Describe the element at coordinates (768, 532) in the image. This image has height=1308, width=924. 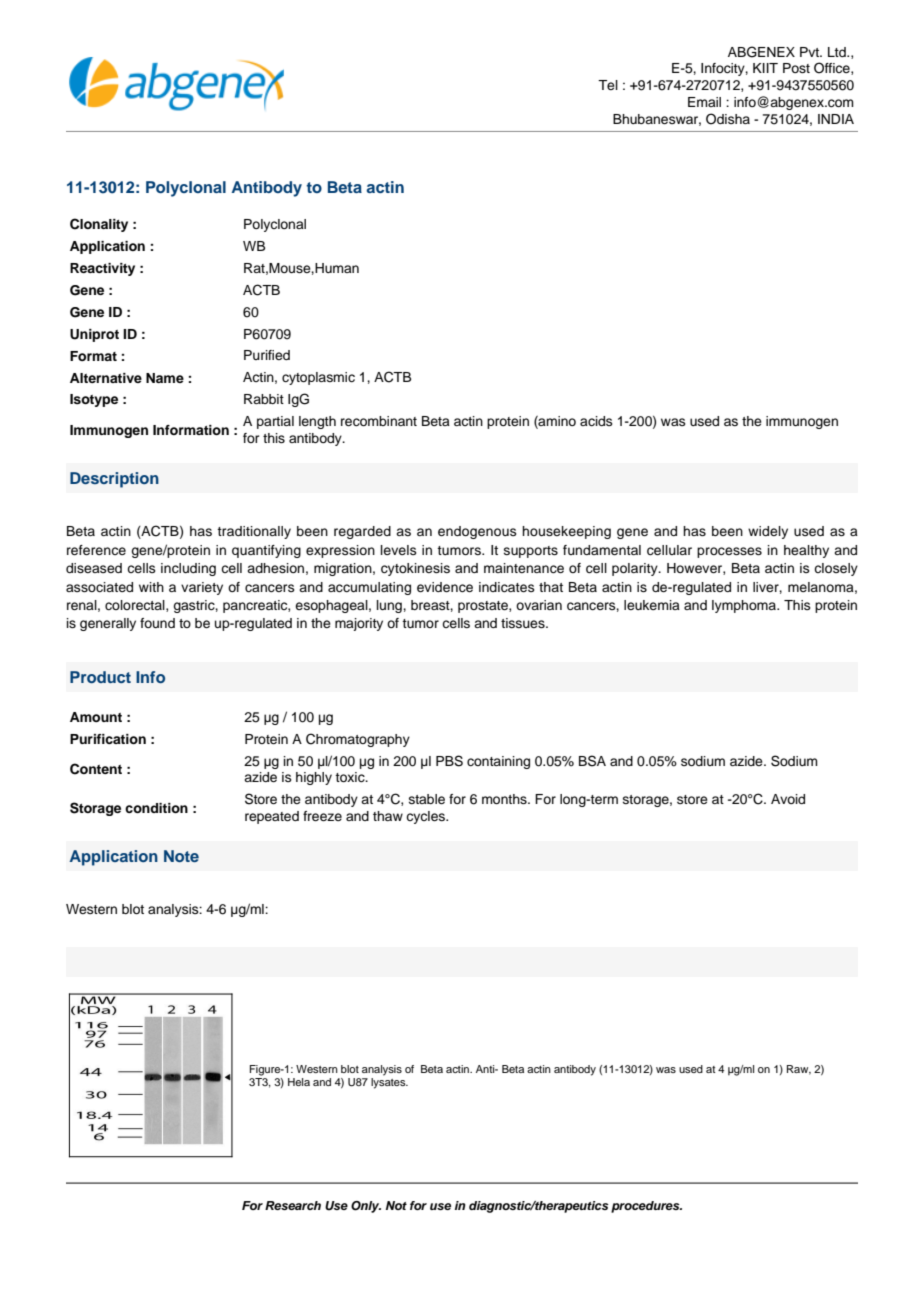
I see `widely` at that location.
